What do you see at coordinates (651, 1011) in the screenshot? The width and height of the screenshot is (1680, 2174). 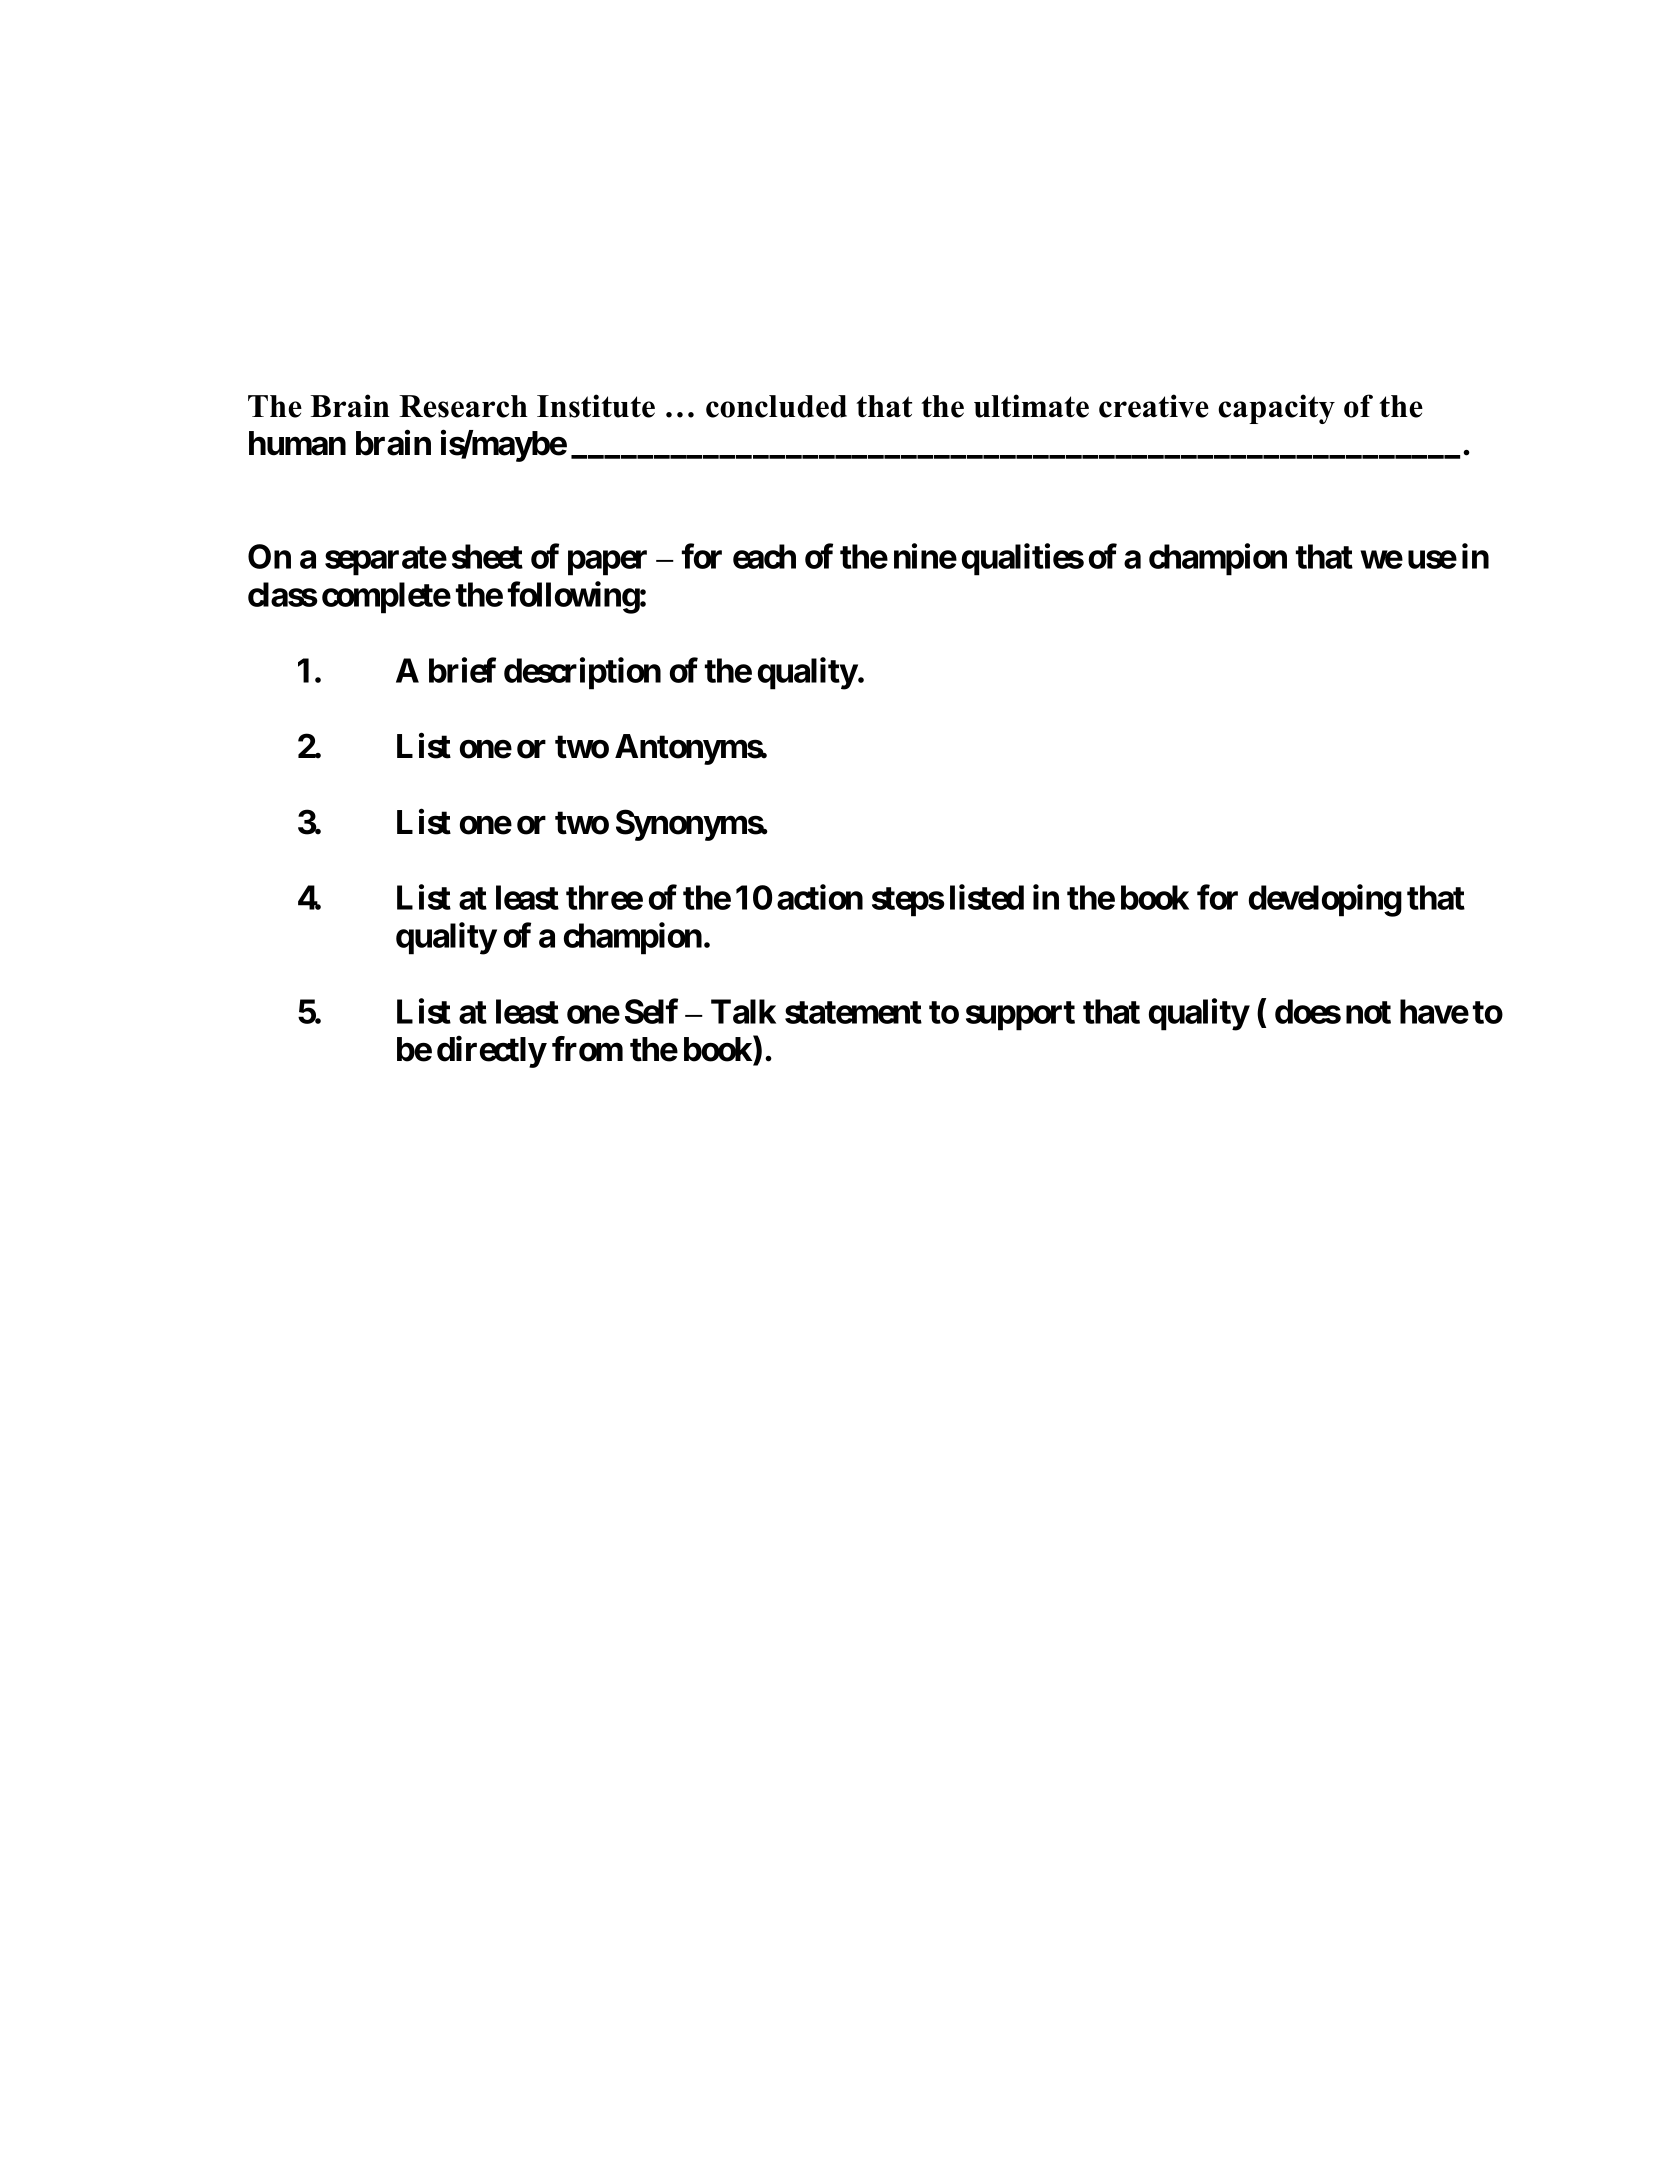 I see `Self` at bounding box center [651, 1011].
